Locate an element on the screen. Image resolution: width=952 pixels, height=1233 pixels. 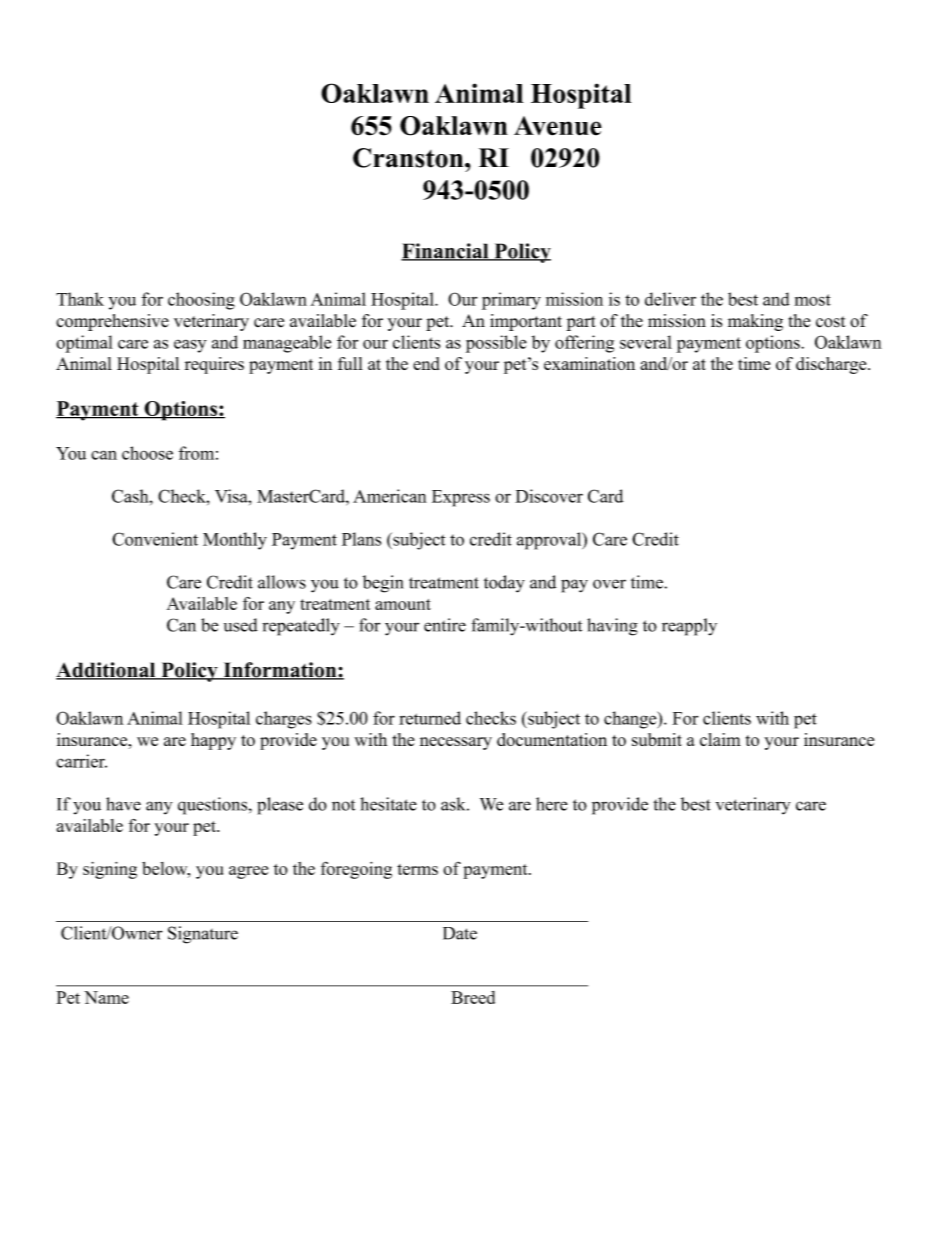
entire is located at coordinates (445, 625).
